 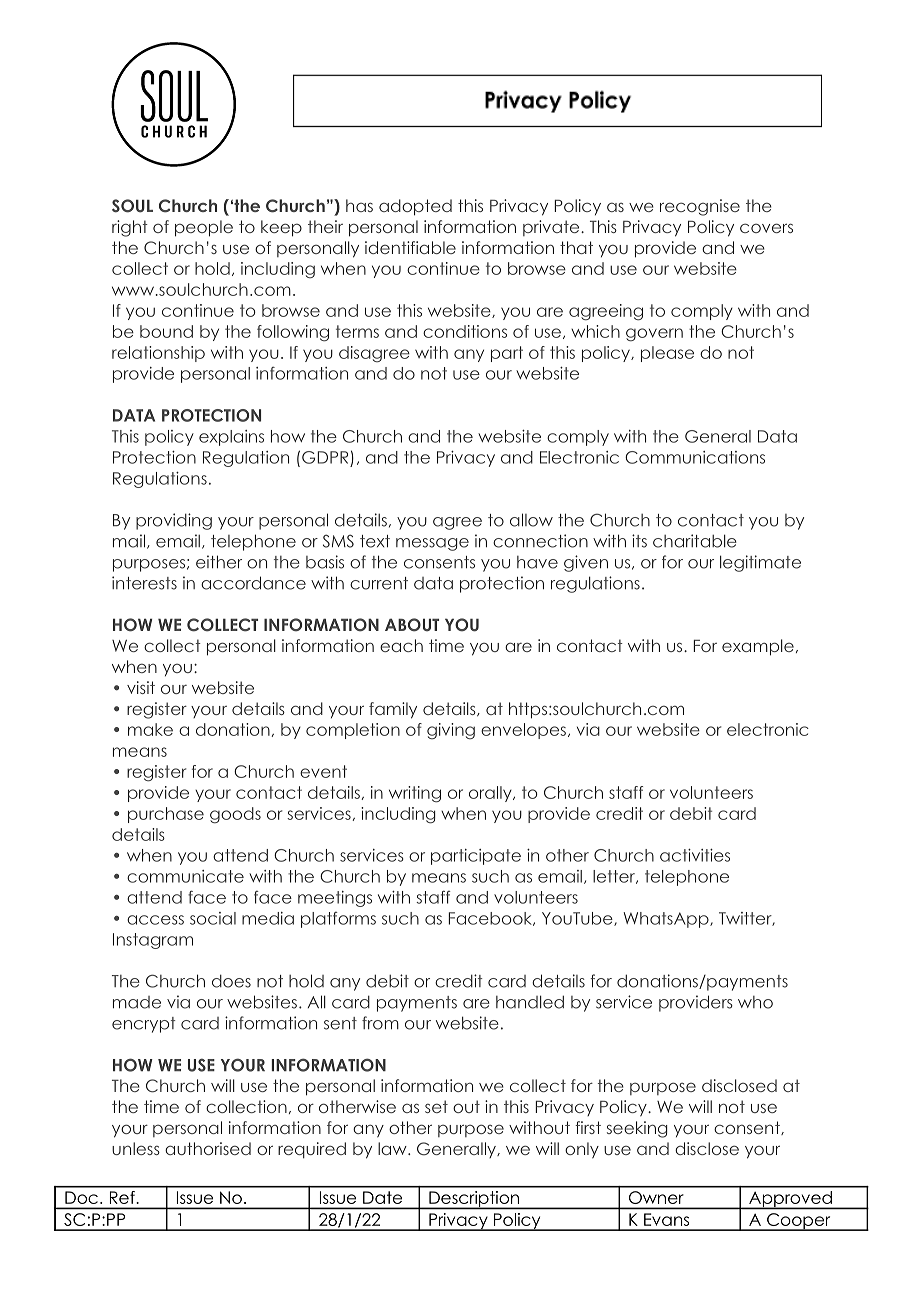 I want to click on Date, so click(x=382, y=1197).
